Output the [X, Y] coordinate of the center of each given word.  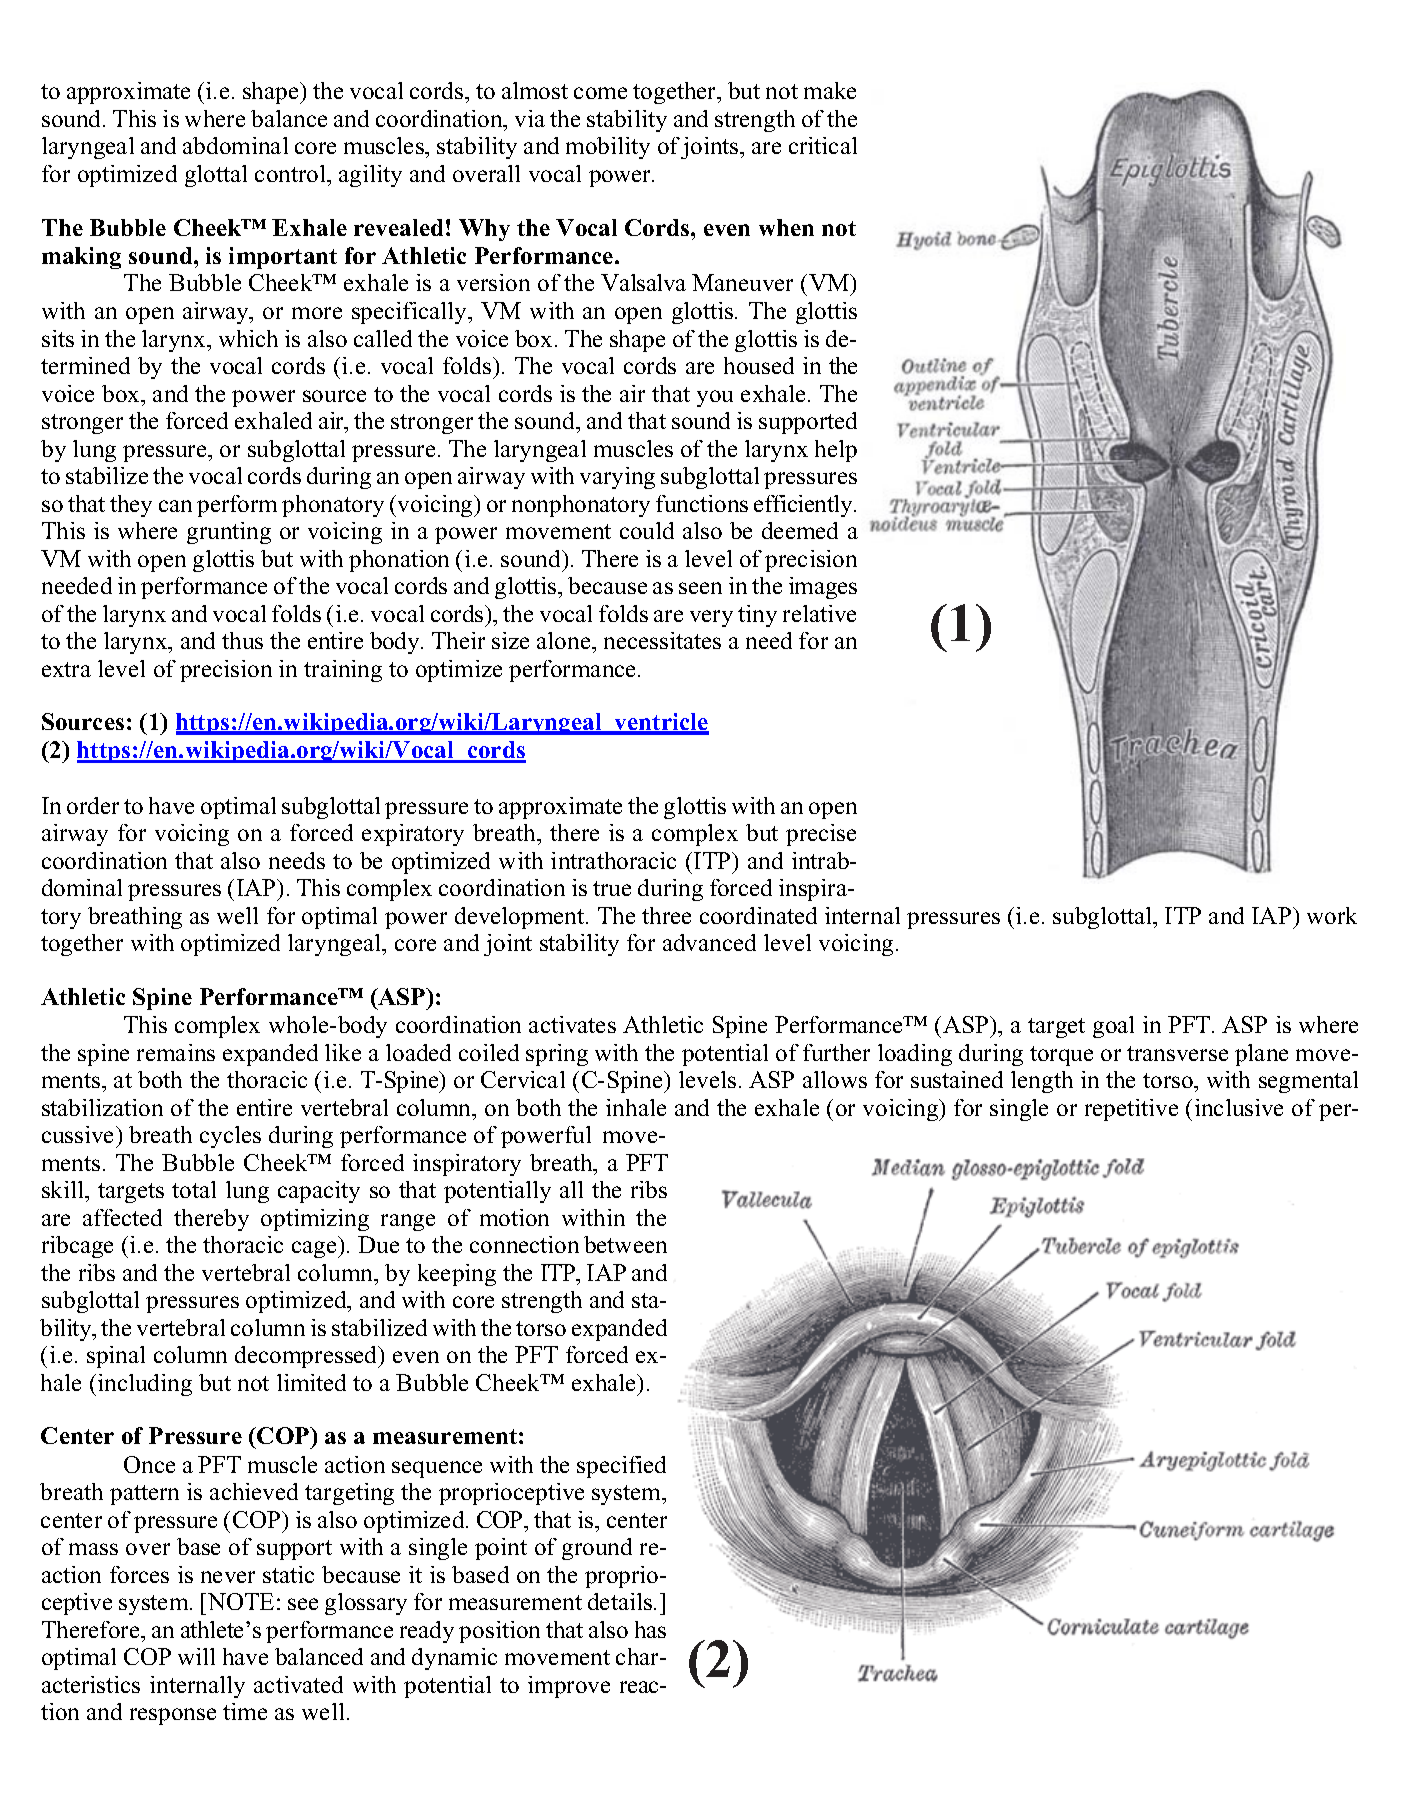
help [836, 451]
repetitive [1131, 1110]
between [625, 1244]
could [647, 530]
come [600, 93]
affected [122, 1217]
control [291, 173]
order [93, 805]
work [1332, 915]
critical [823, 145]
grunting [229, 533]
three [666, 915]
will [196, 1656]
